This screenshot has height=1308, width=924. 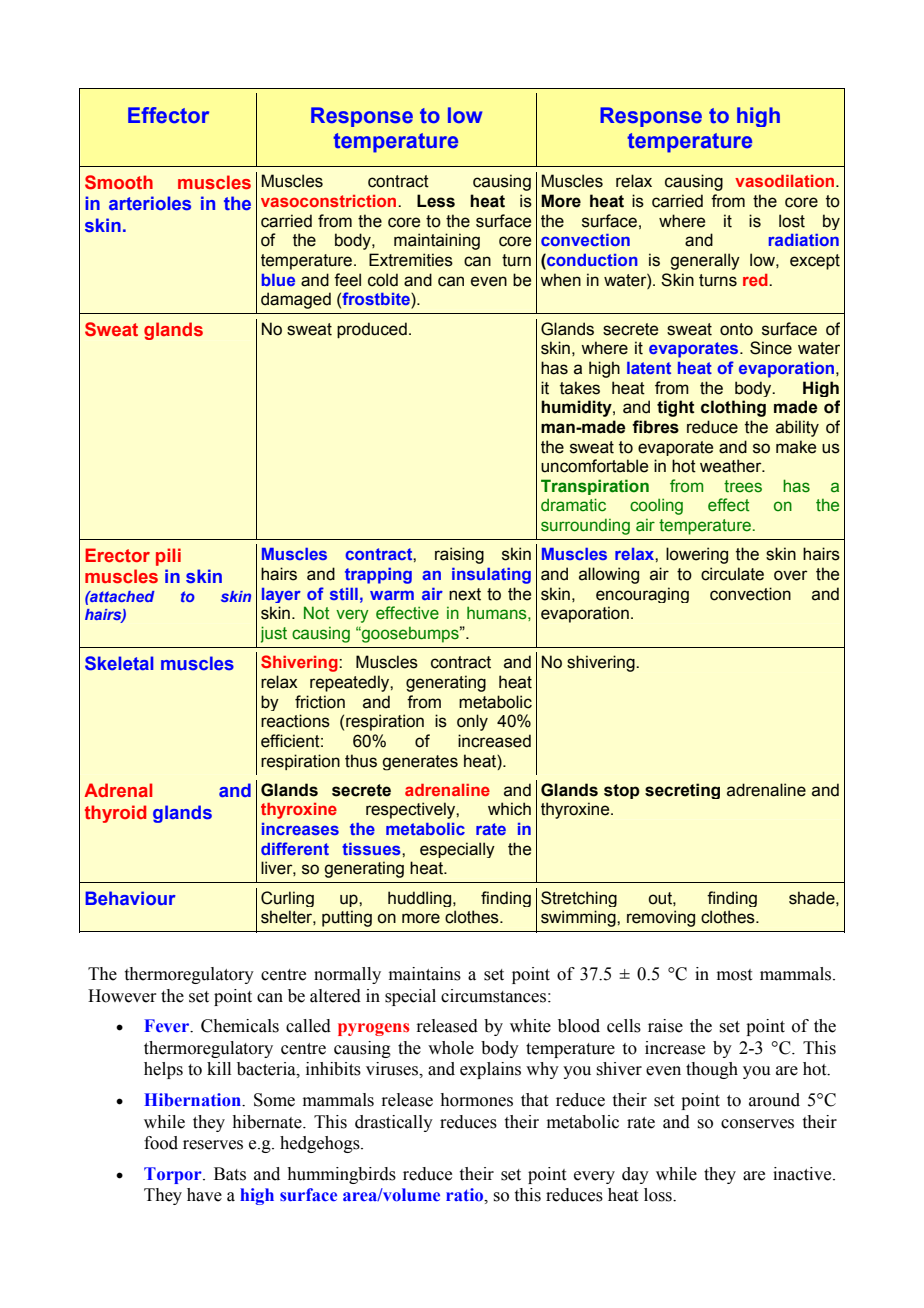 What do you see at coordinates (150, 203) in the screenshot?
I see `arterioles` at bounding box center [150, 203].
